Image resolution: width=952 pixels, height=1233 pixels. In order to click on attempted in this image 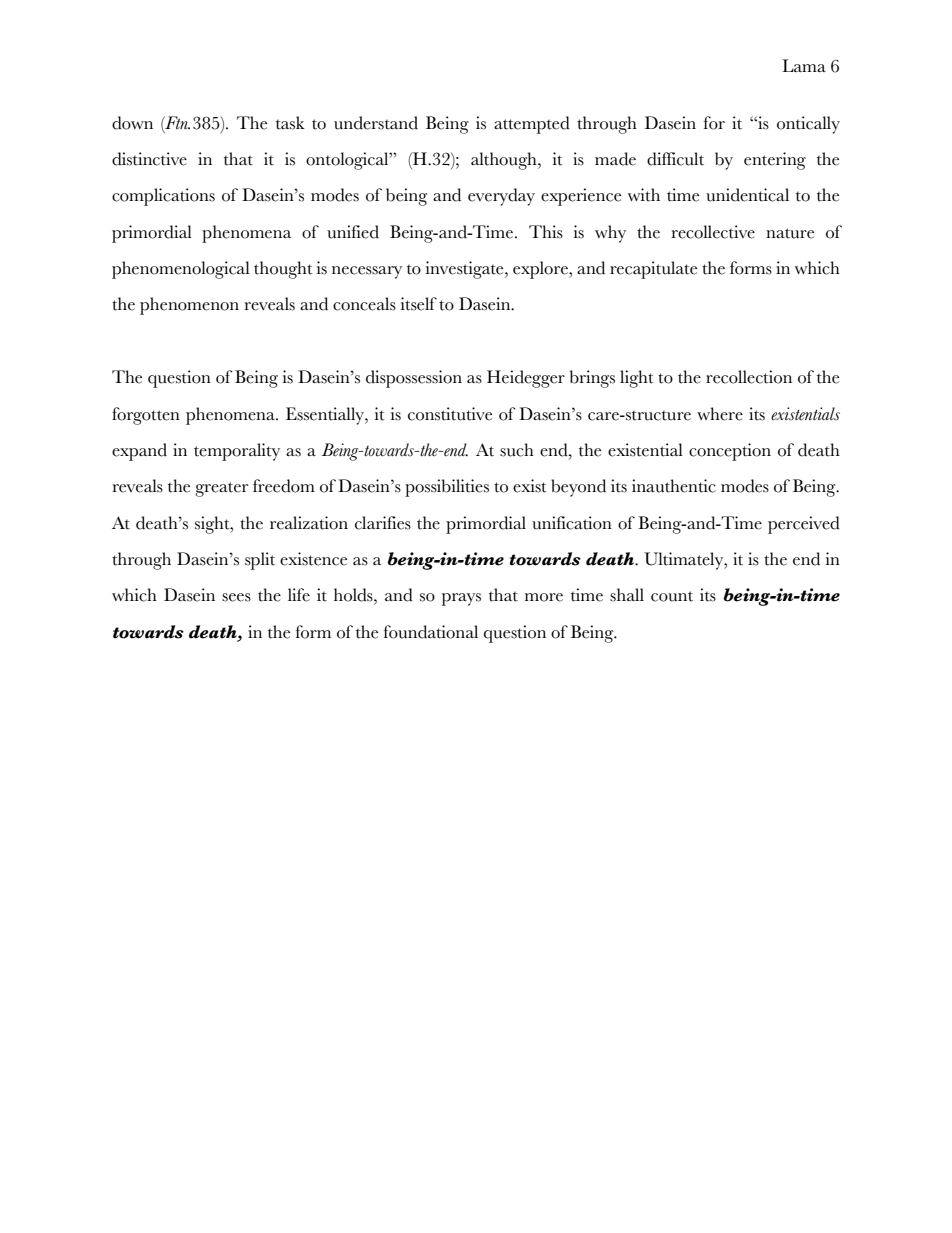, I will do `click(532, 125)`.
